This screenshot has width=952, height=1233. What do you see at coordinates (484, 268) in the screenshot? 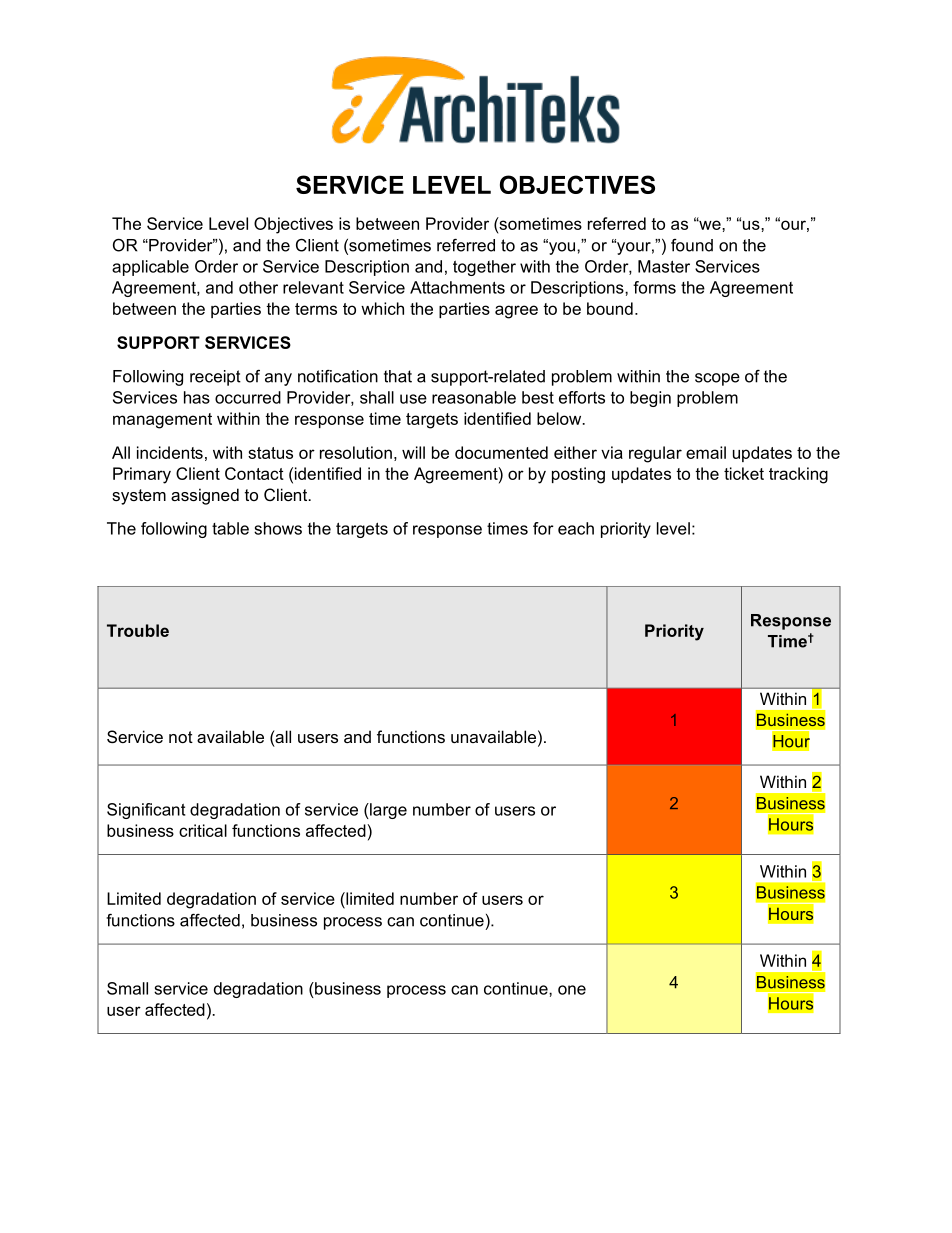
I see `together` at bounding box center [484, 268].
